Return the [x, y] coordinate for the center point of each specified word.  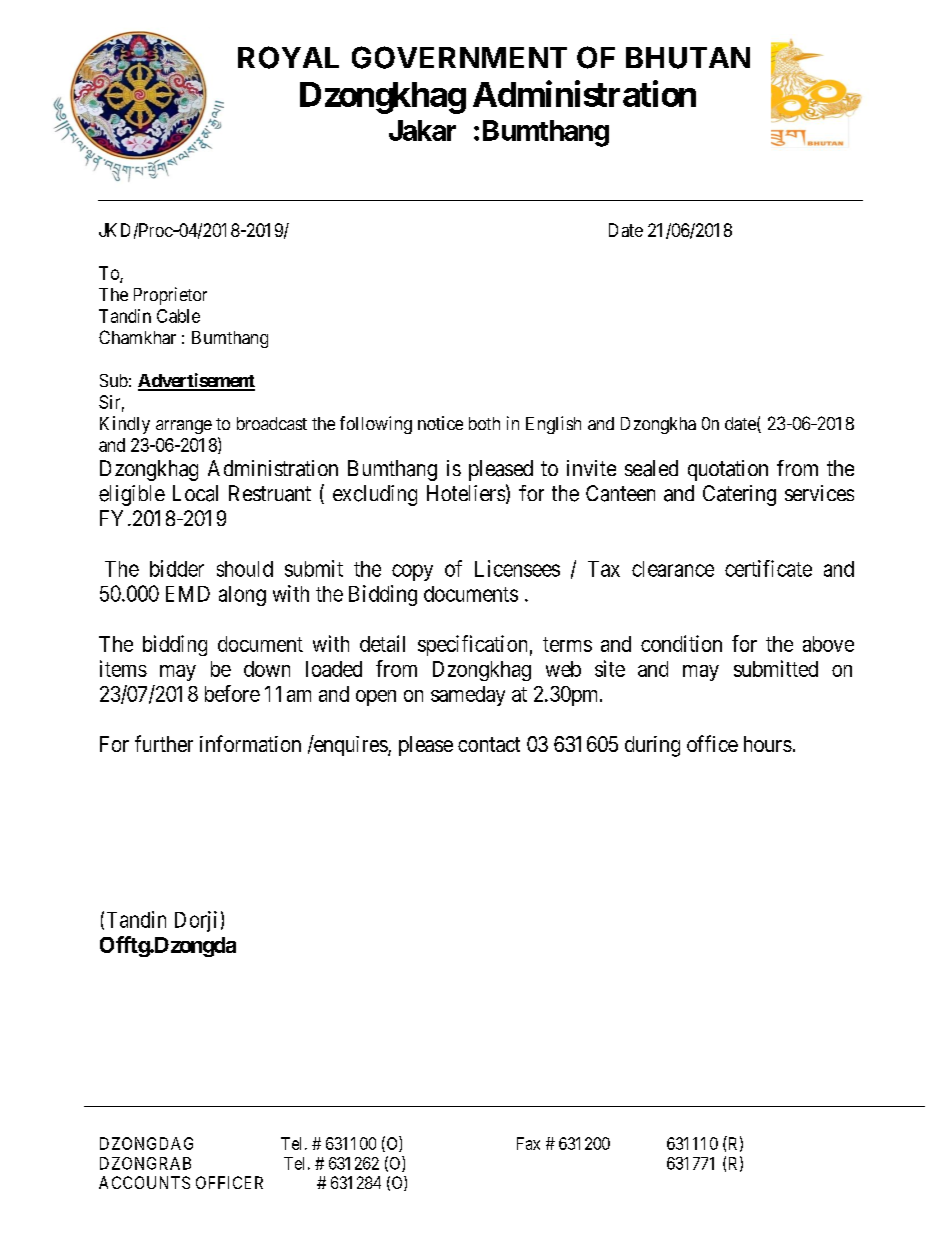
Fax [528, 1143]
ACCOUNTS [144, 1182]
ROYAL [288, 57]
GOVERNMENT [459, 57]
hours [768, 744]
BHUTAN [688, 58]
